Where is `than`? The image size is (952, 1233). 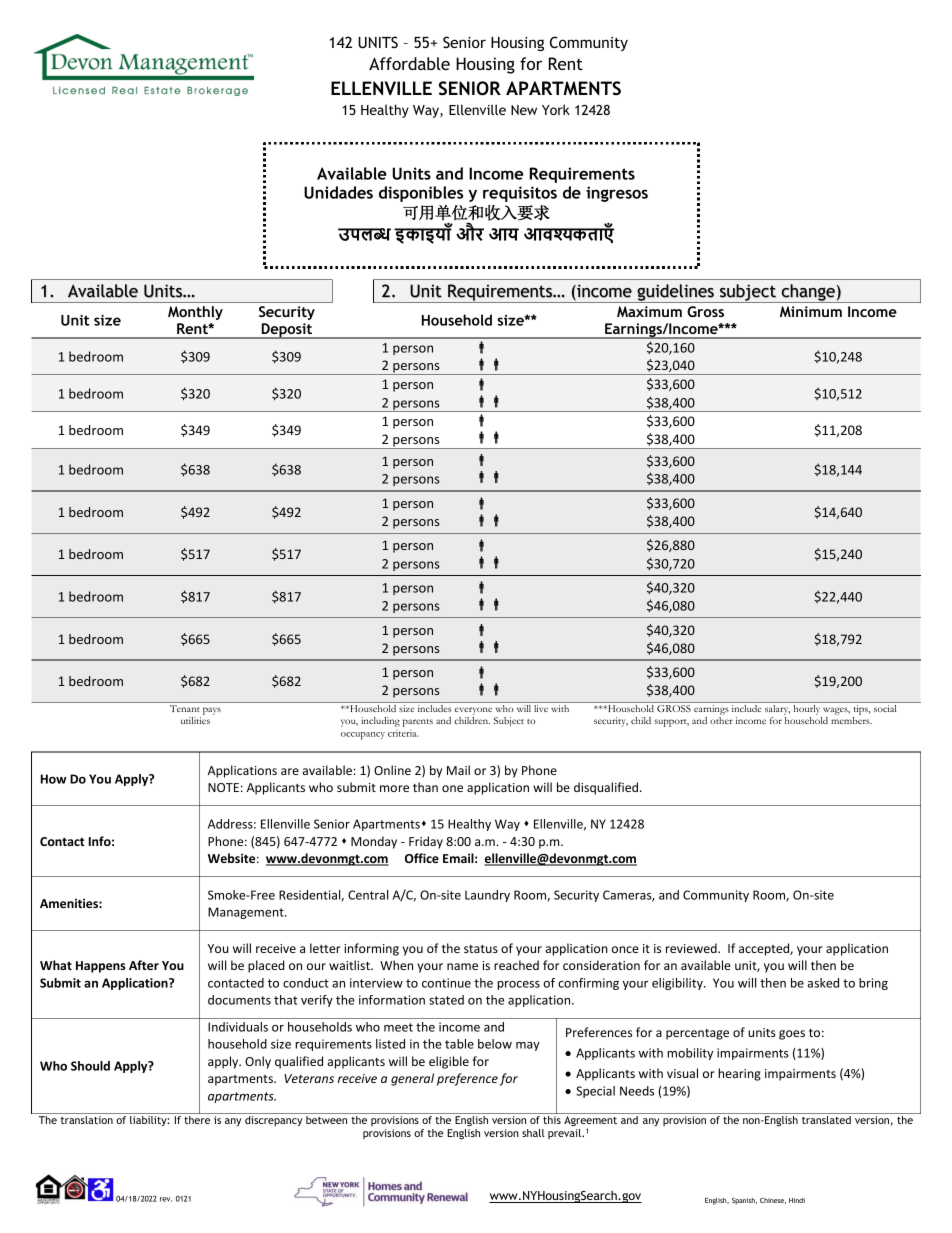
than is located at coordinates (425, 787).
